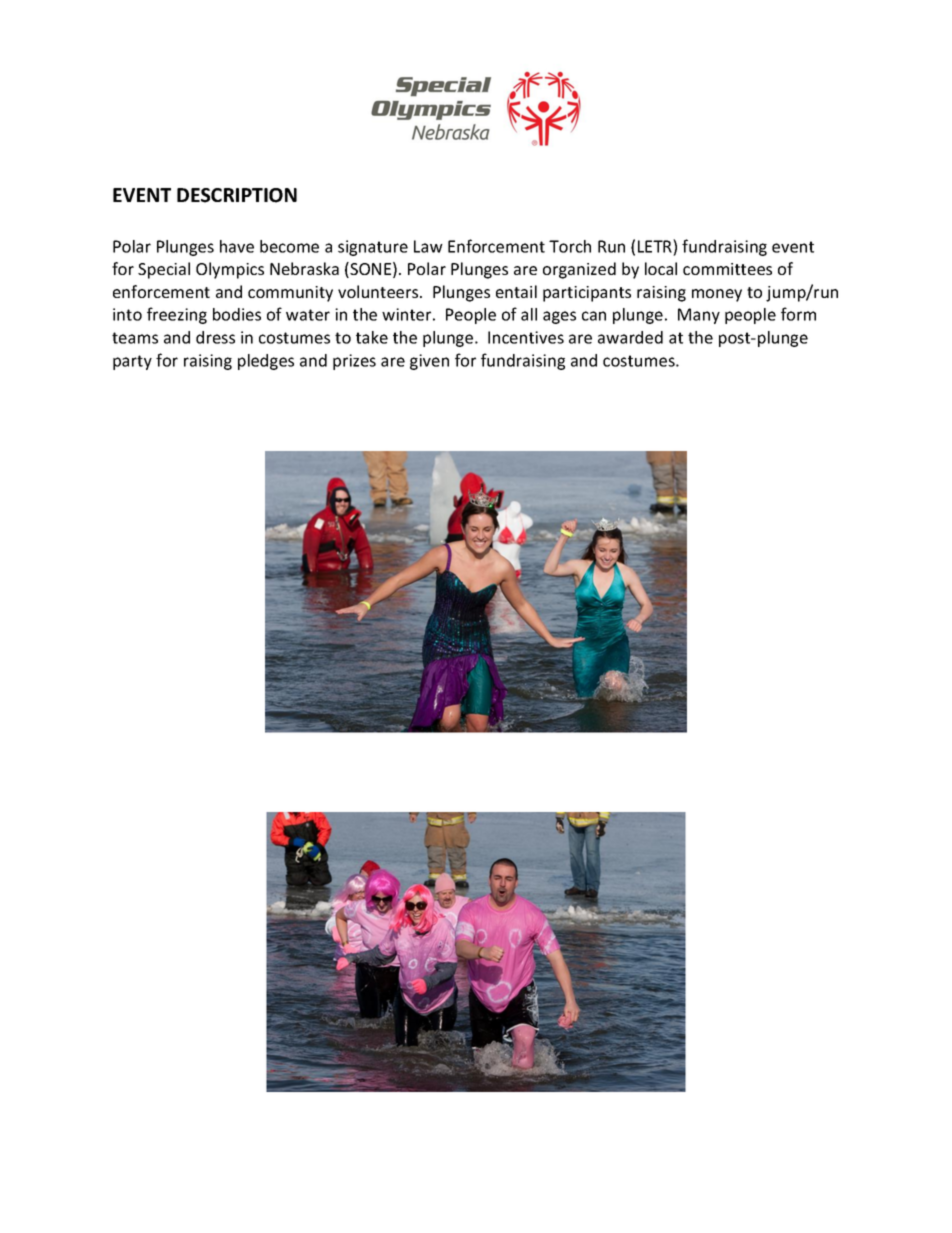 This screenshot has height=1233, width=952. What do you see at coordinates (428, 246) in the screenshot?
I see `Law` at bounding box center [428, 246].
